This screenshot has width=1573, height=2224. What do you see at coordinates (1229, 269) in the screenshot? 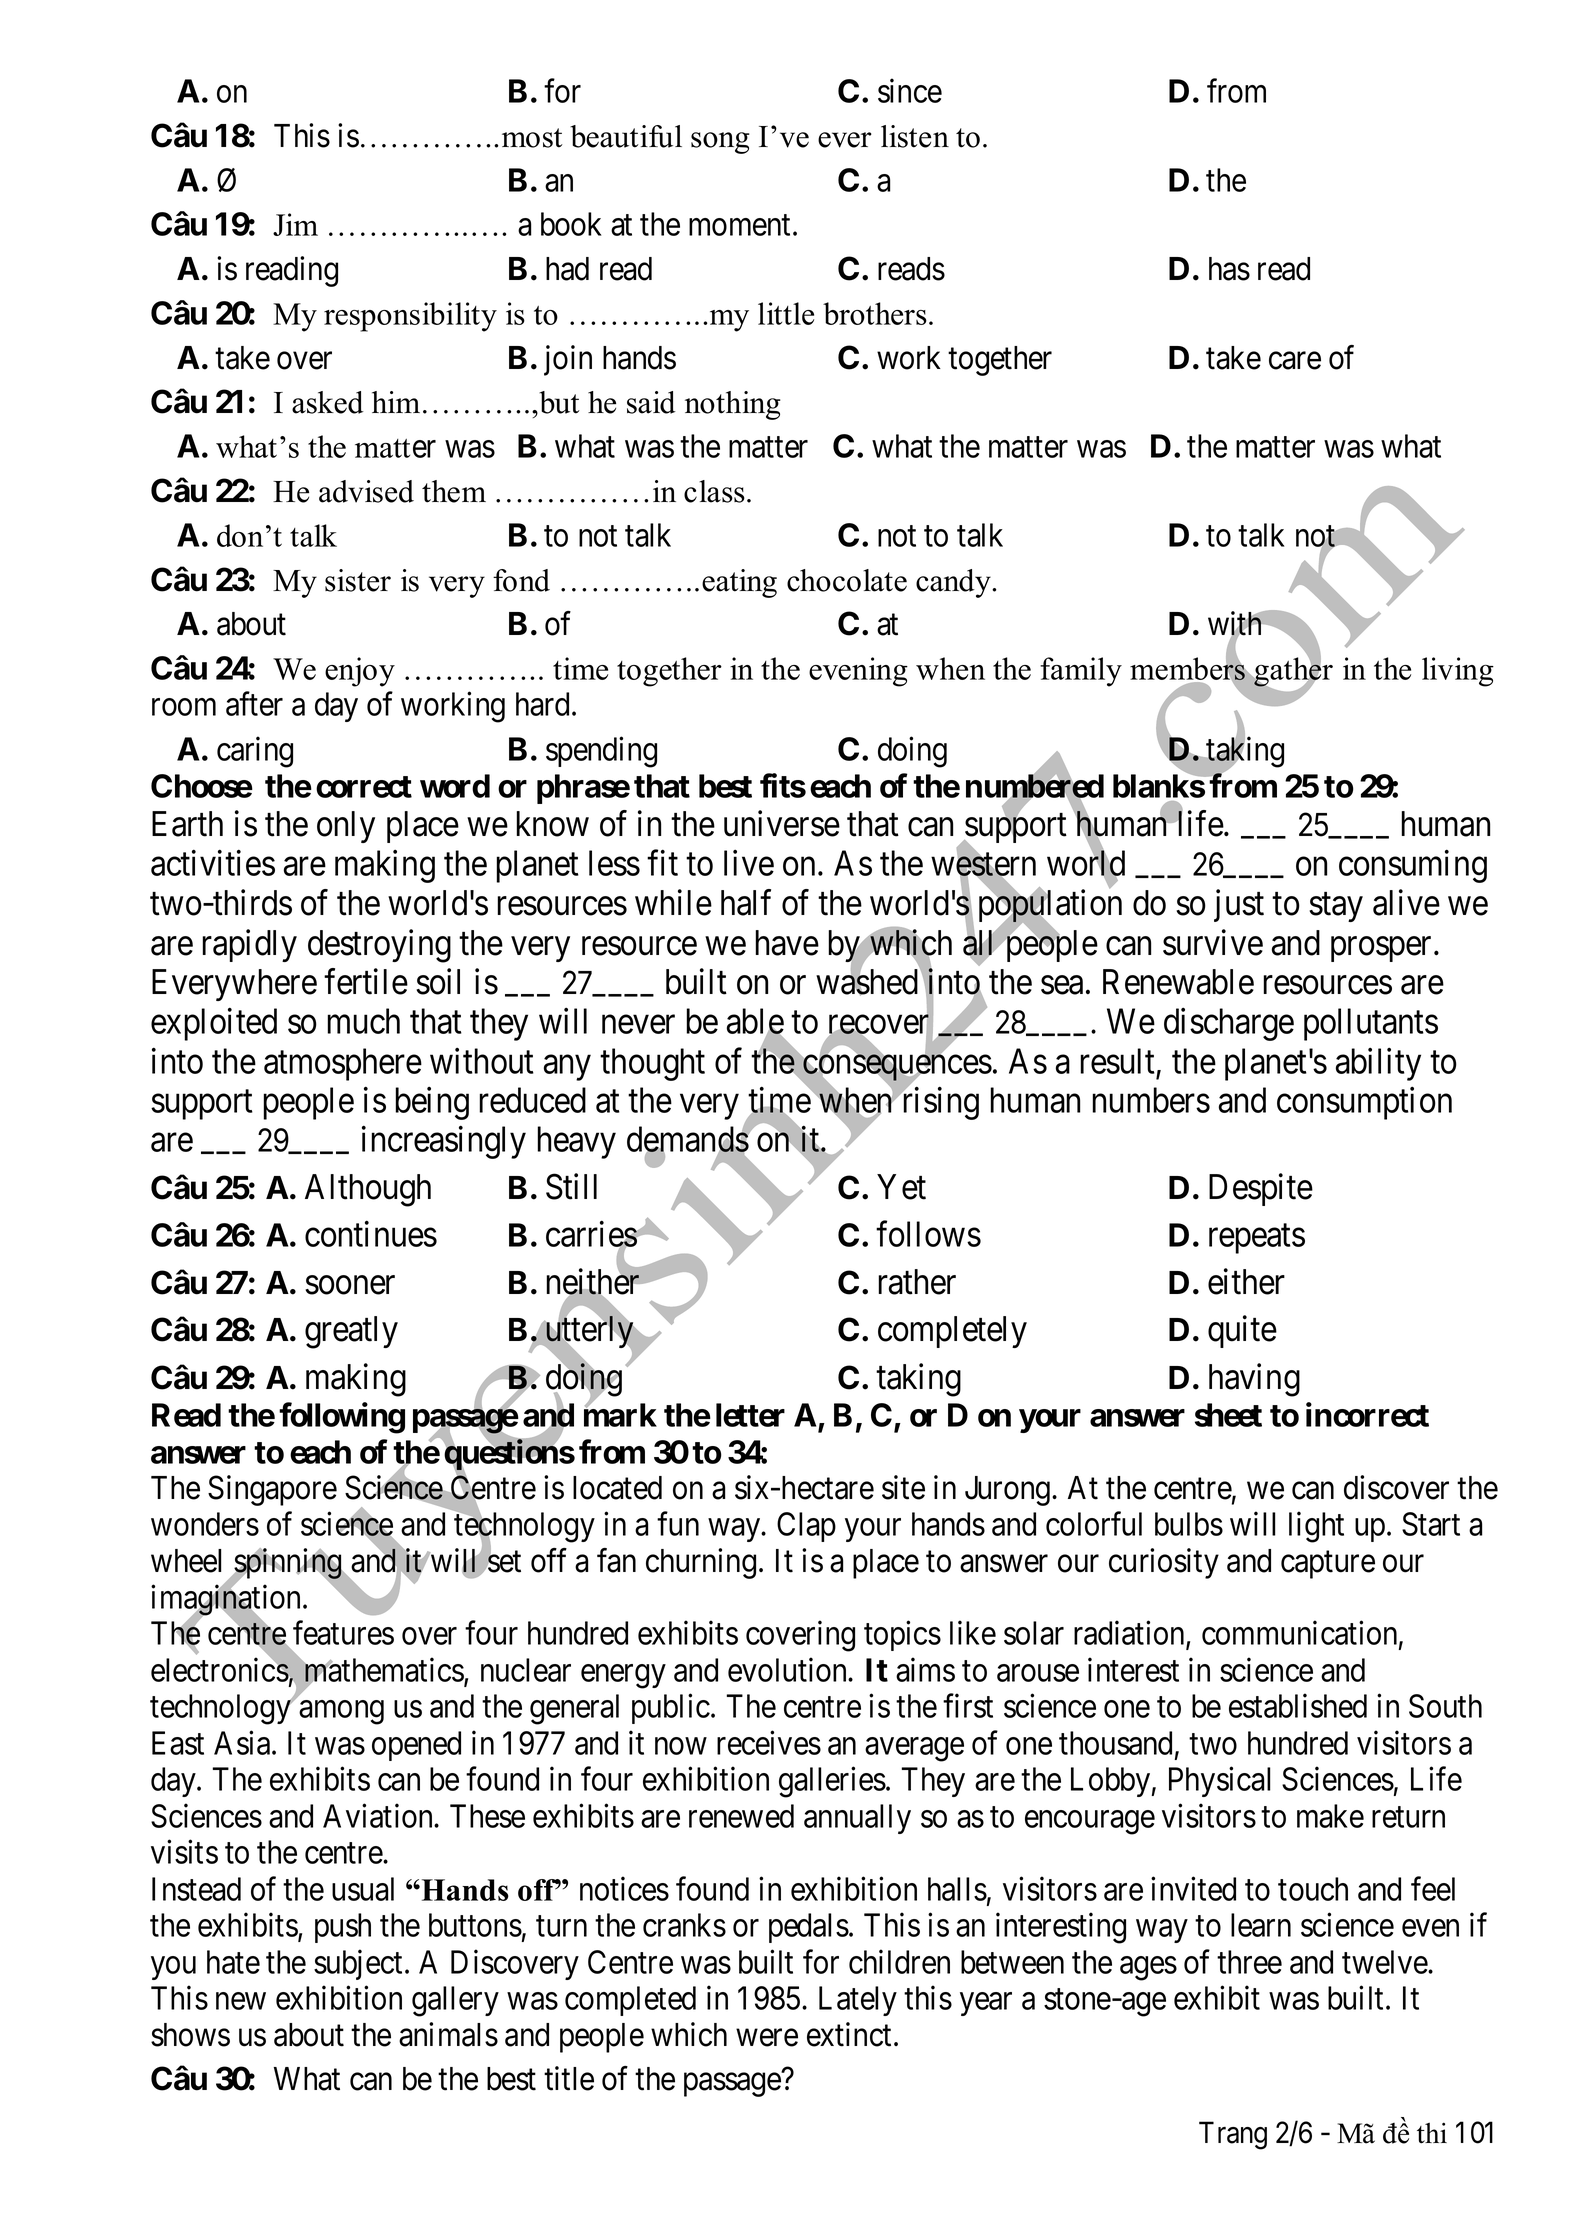
I see `has` at bounding box center [1229, 269].
